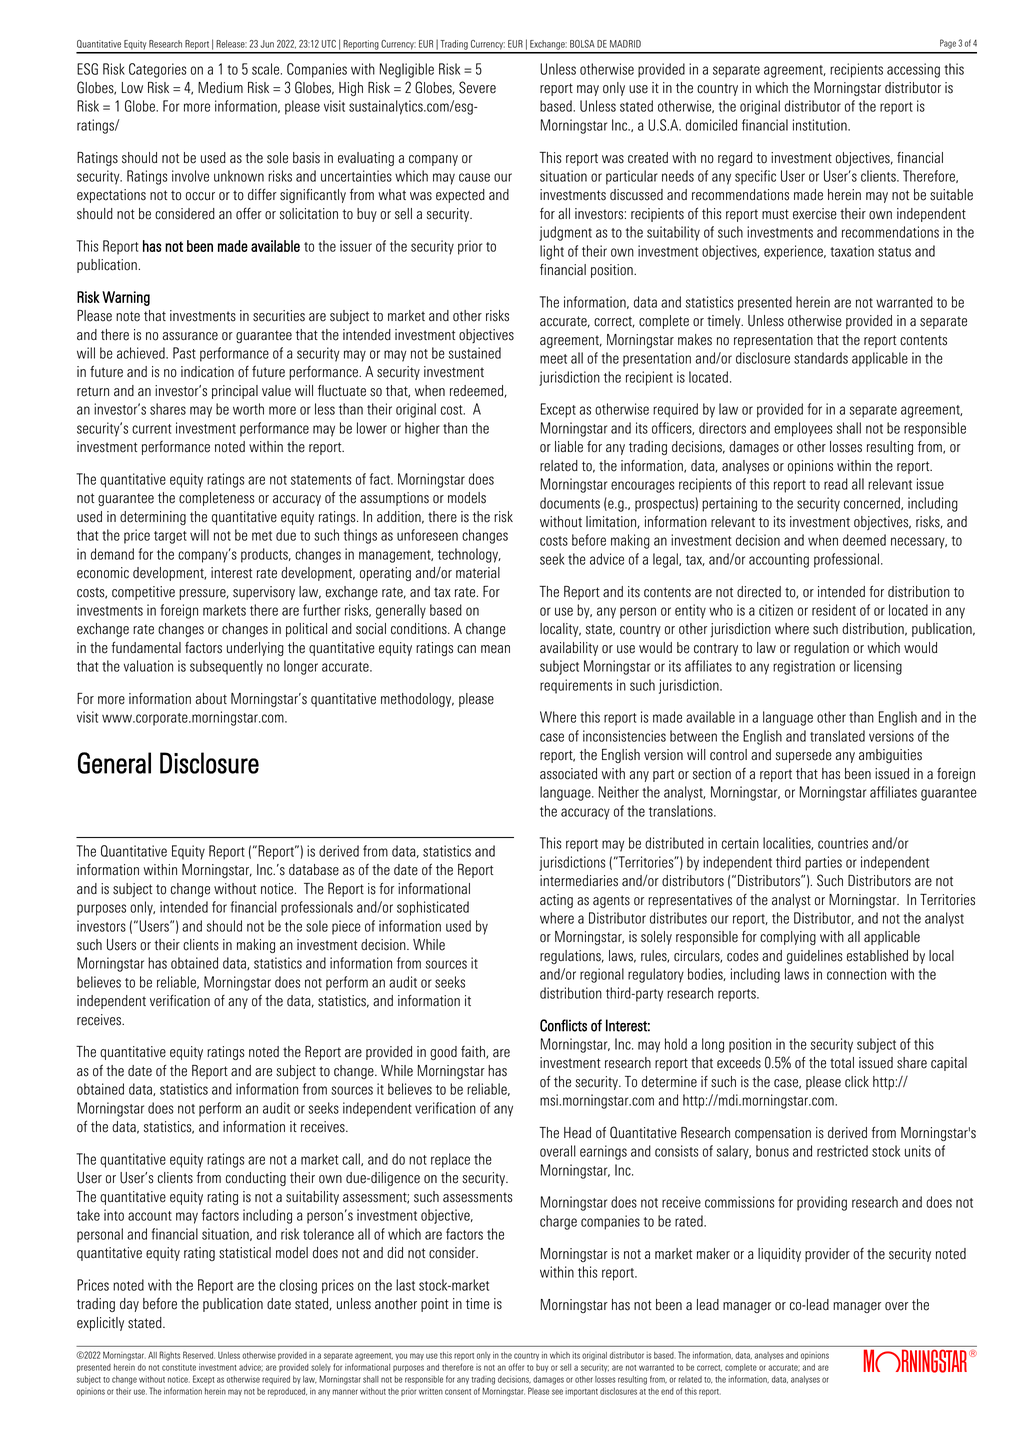 The width and height of the screenshot is (1013, 1433). Describe the element at coordinates (581, 1392) in the screenshot. I see `important` at that location.
